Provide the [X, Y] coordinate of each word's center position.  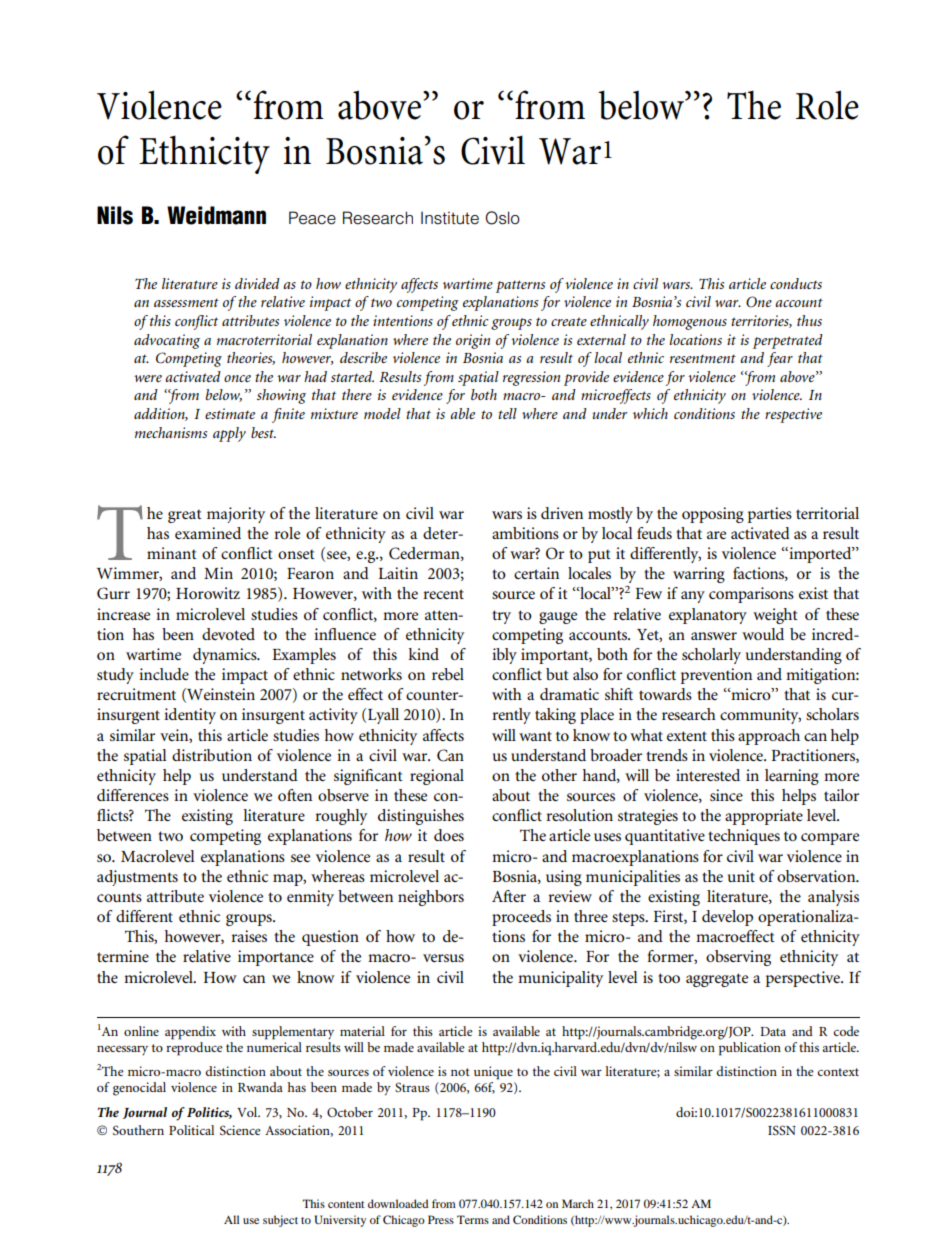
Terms [473, 1219]
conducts [796, 283]
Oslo [503, 218]
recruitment [136, 694]
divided [257, 283]
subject [280, 1221]
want [535, 736]
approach [769, 737]
